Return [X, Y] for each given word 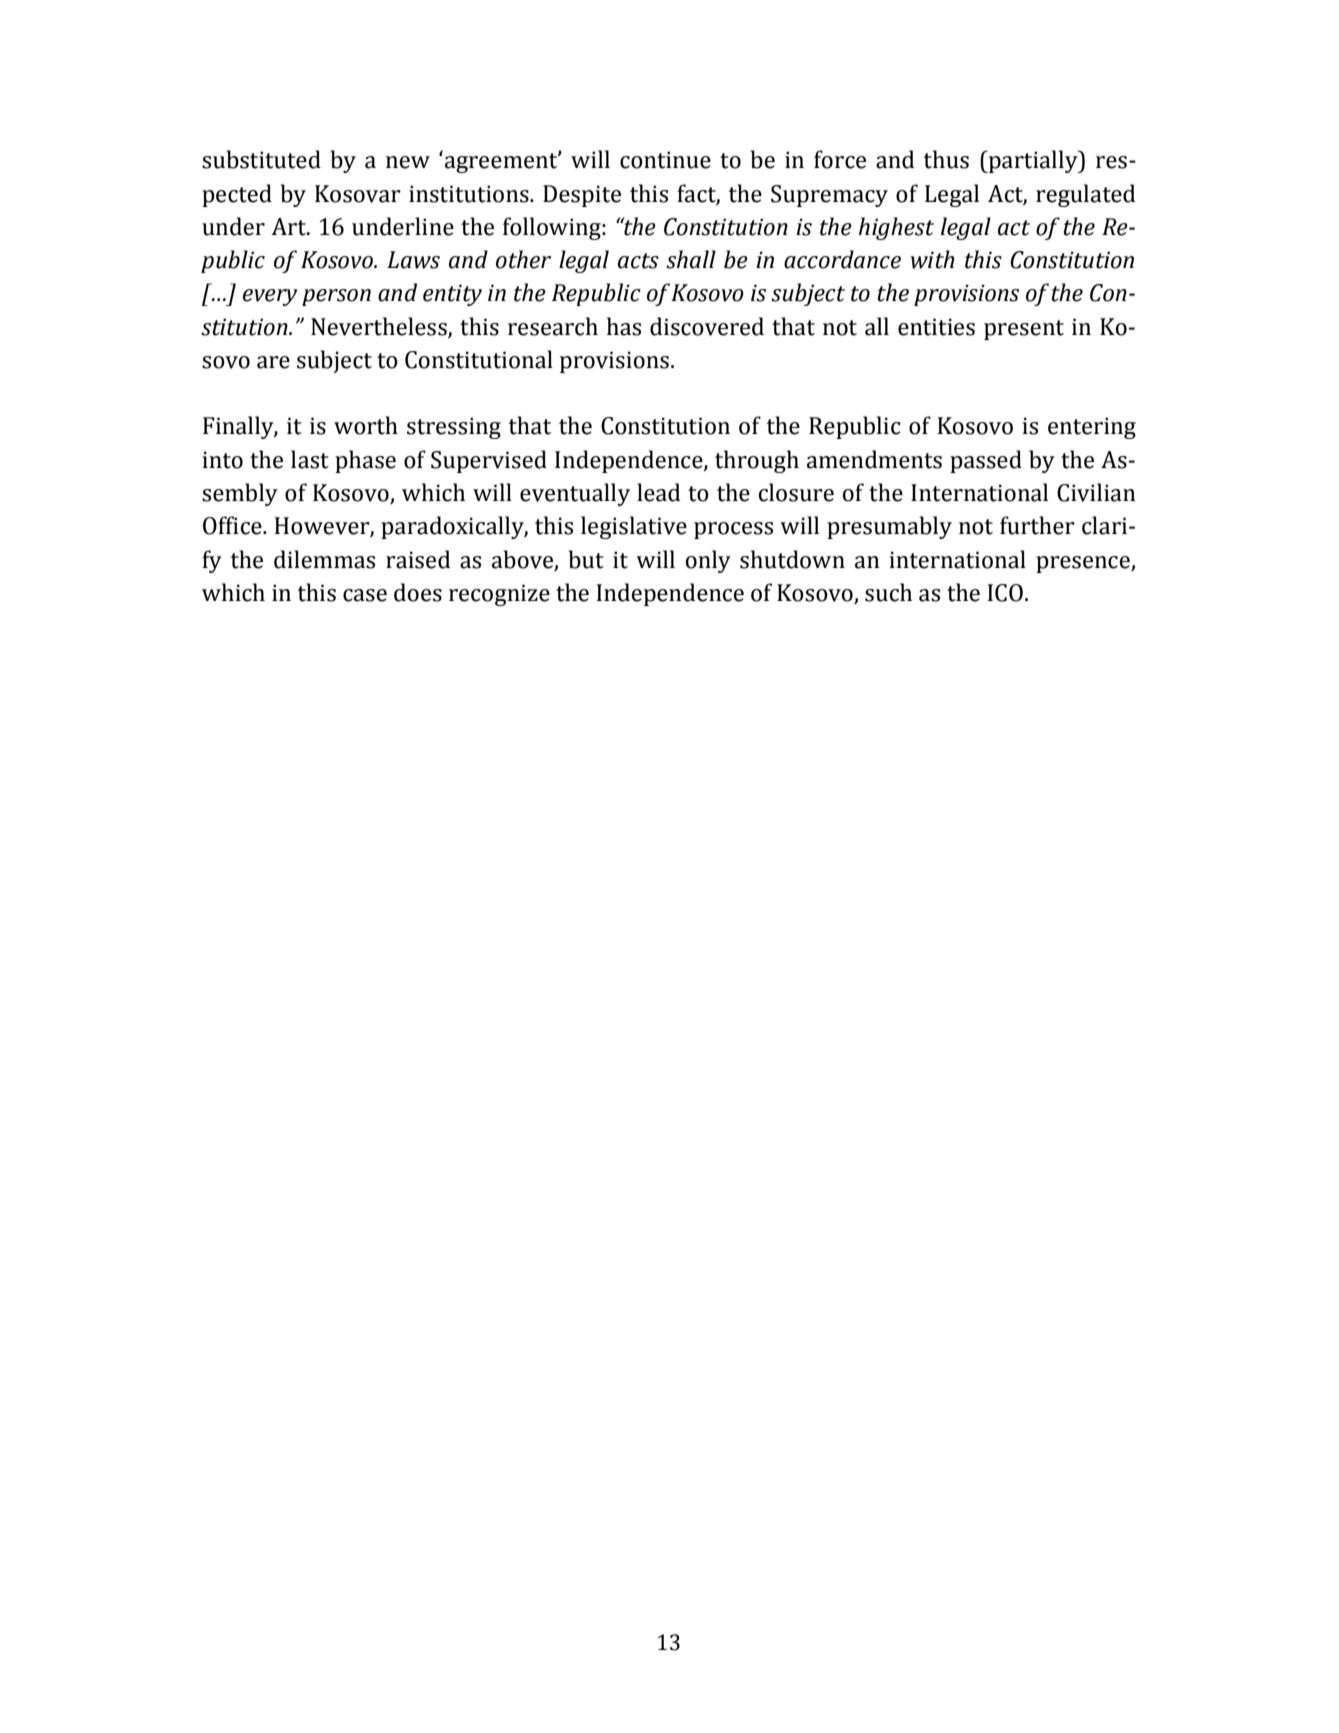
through [757, 461]
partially [1033, 161]
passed [986, 461]
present [1024, 330]
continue [665, 160]
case [365, 595]
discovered [707, 326]
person [336, 297]
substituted [261, 159]
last [310, 459]
